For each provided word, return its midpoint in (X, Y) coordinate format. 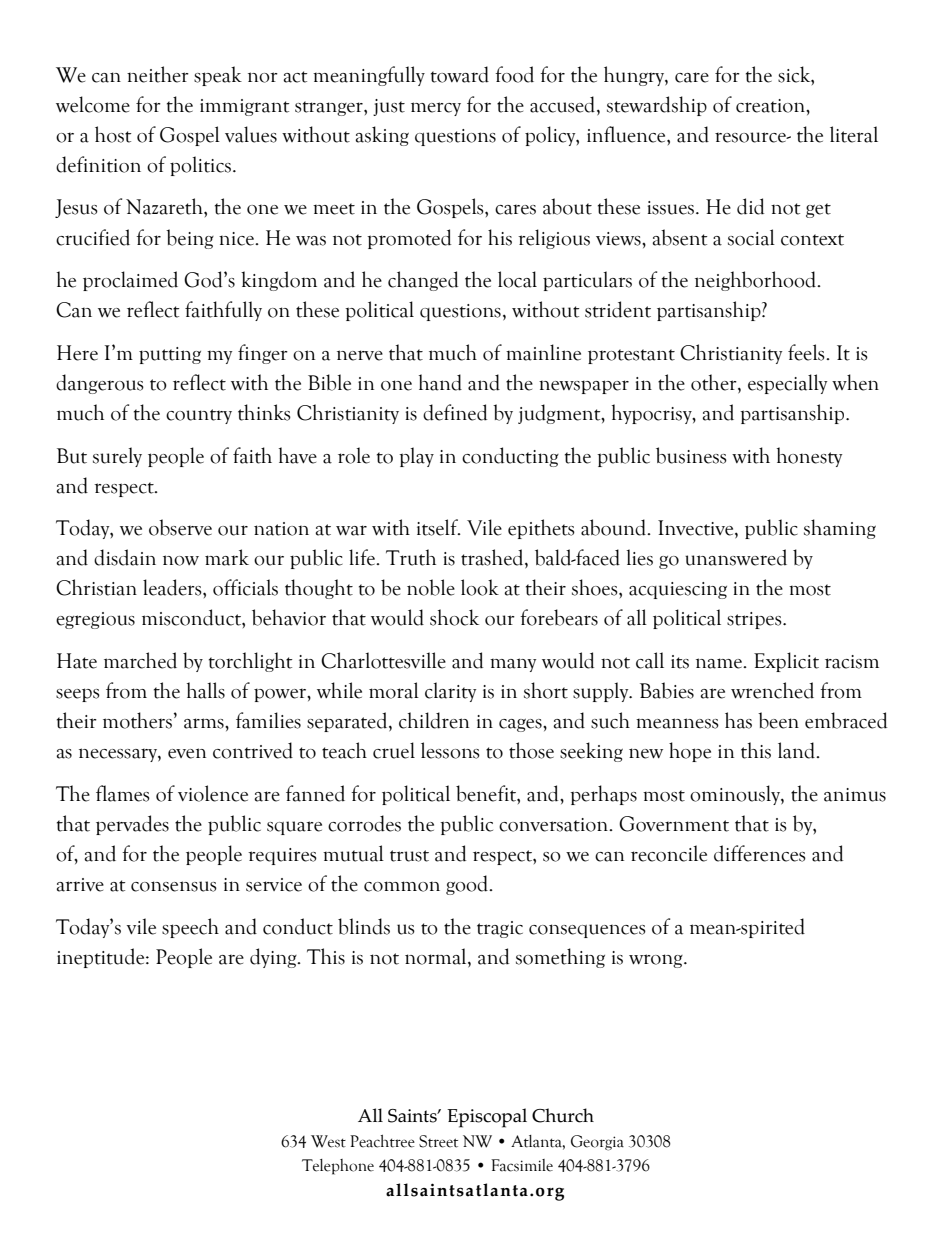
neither (158, 74)
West (328, 1141)
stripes (755, 620)
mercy (436, 109)
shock (454, 617)
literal (854, 134)
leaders (173, 587)
